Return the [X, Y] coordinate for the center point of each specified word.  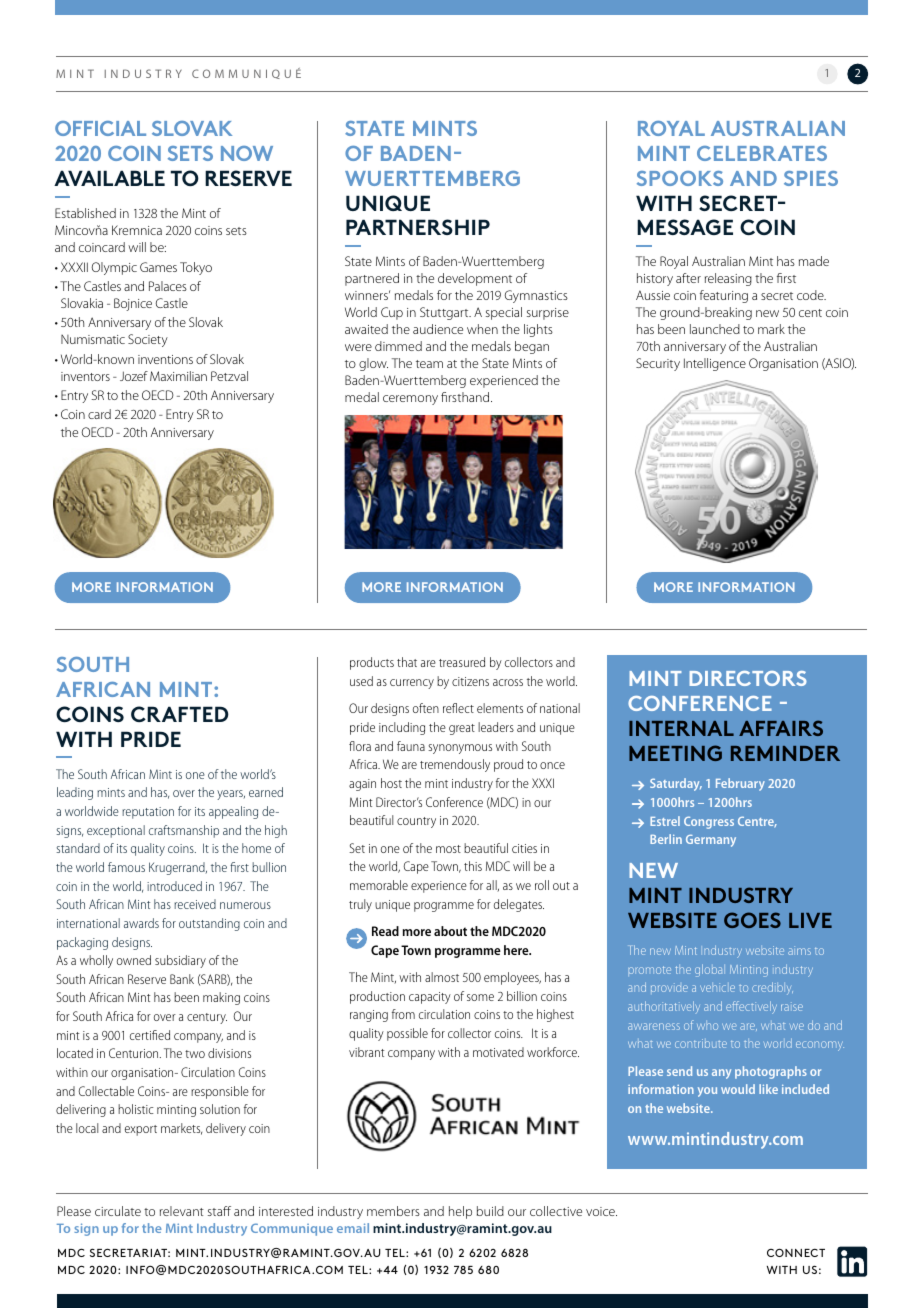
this [473, 866]
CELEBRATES [762, 153]
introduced [174, 886]
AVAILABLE [109, 178]
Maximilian [178, 376]
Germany [711, 840]
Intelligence [715, 364]
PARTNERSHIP [418, 227]
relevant [182, 1211]
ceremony [410, 400]
